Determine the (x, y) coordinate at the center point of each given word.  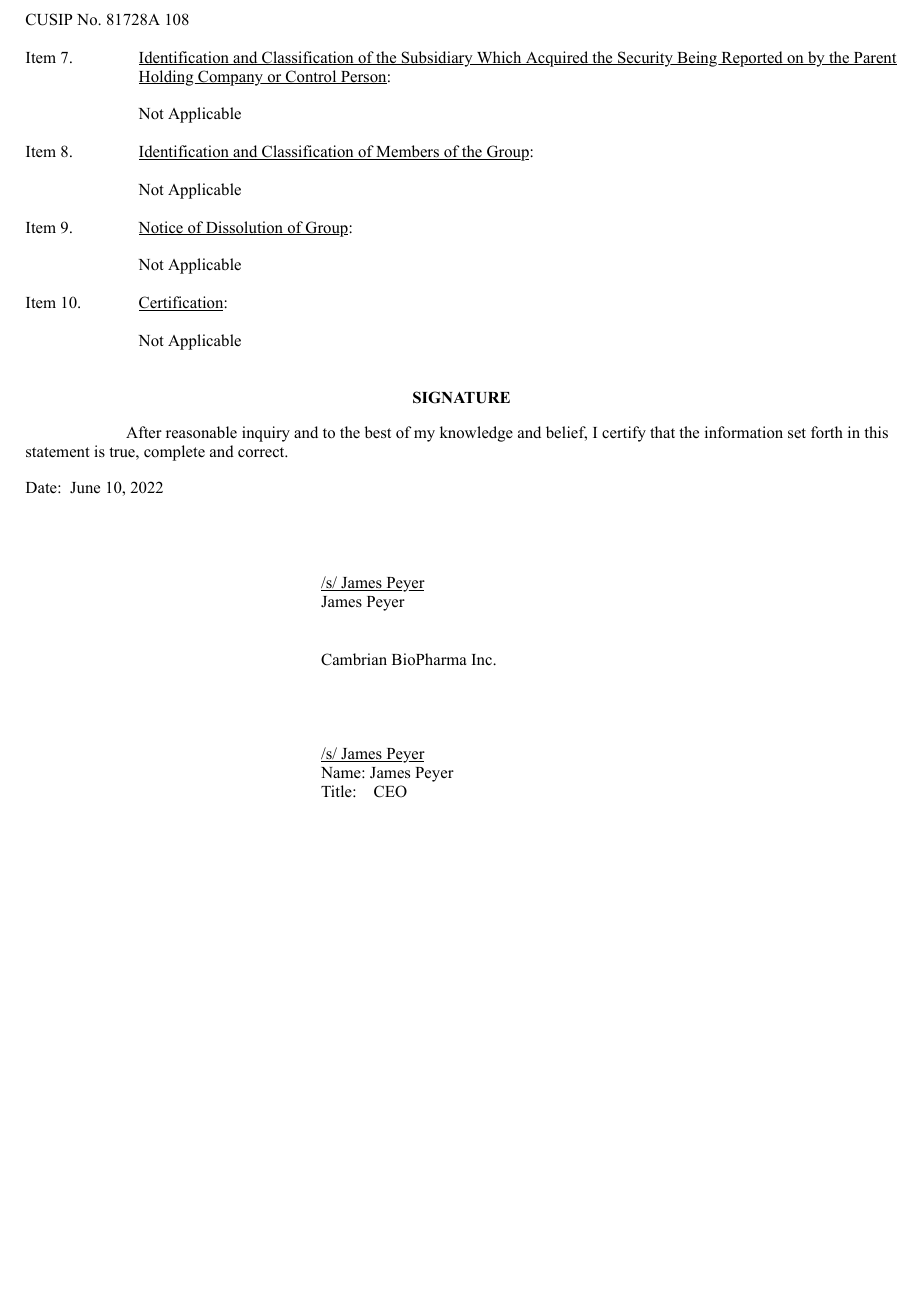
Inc (483, 660)
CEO (390, 791)
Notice (162, 228)
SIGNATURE (461, 397)
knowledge (476, 434)
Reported (752, 59)
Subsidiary (437, 59)
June (85, 487)
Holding (167, 78)
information (744, 432)
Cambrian (354, 659)
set (797, 433)
